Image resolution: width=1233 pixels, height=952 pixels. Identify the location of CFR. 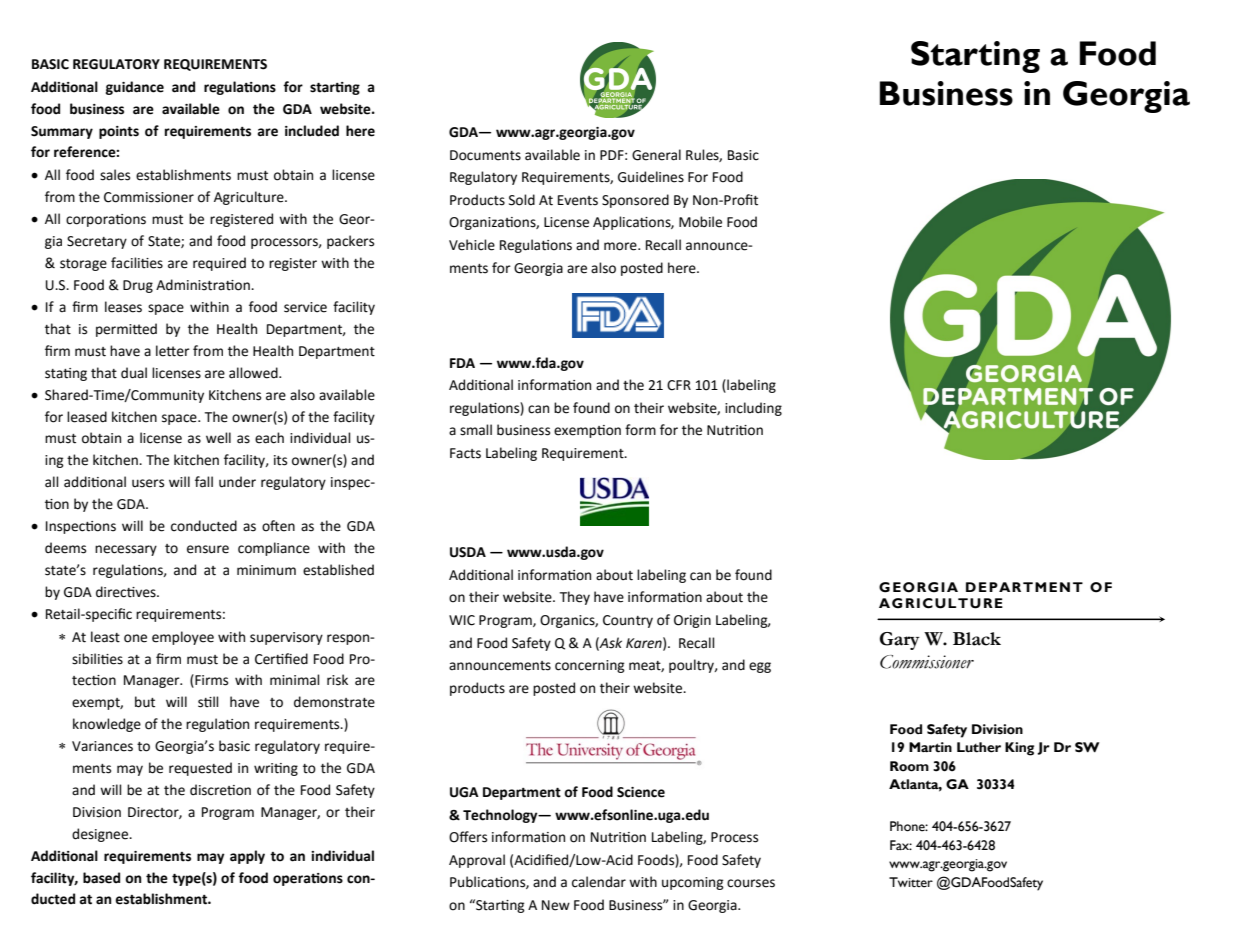
(679, 385).
